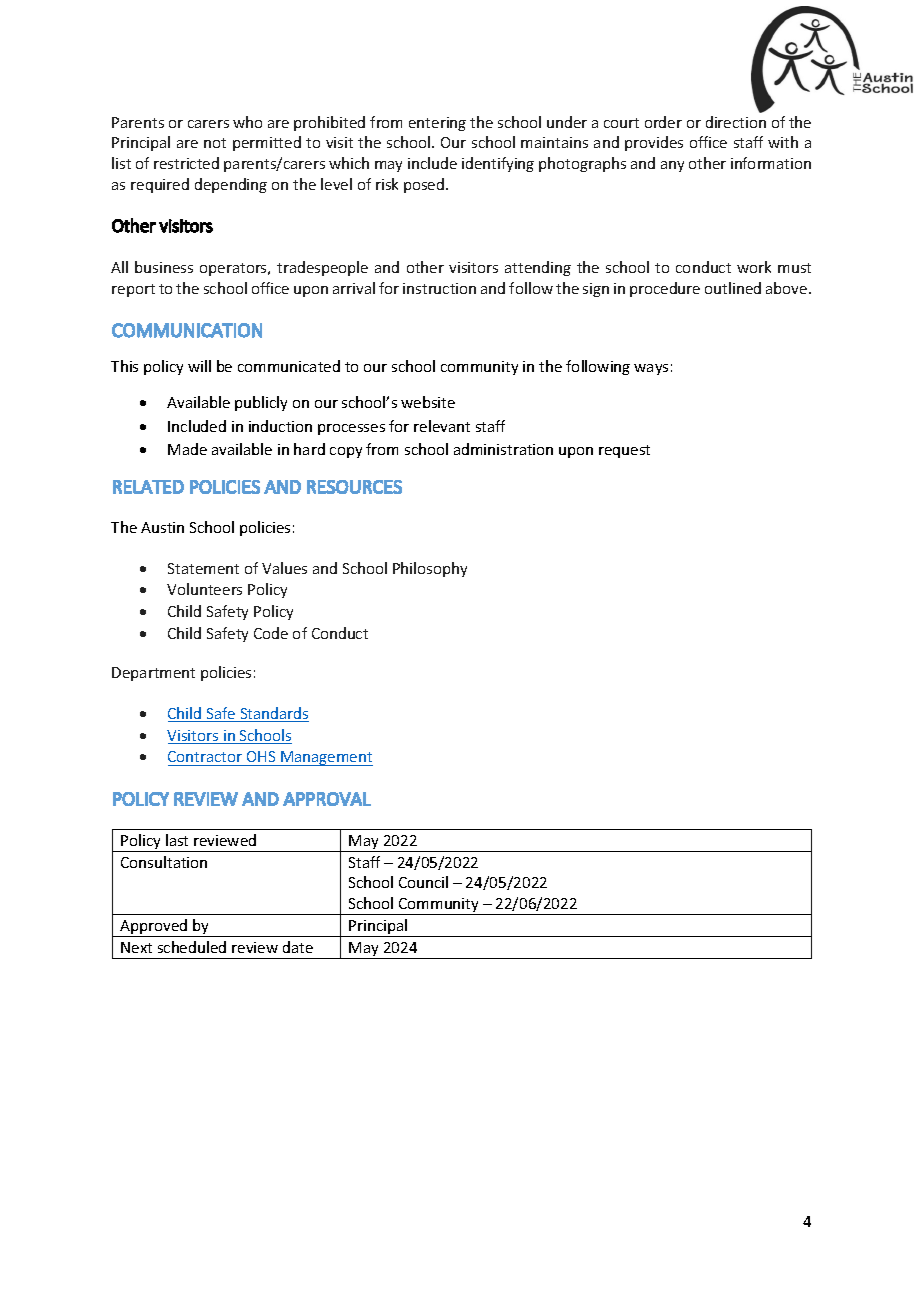 The width and height of the page is (924, 1308). Describe the element at coordinates (423, 882) in the page. I see `Council` at that location.
